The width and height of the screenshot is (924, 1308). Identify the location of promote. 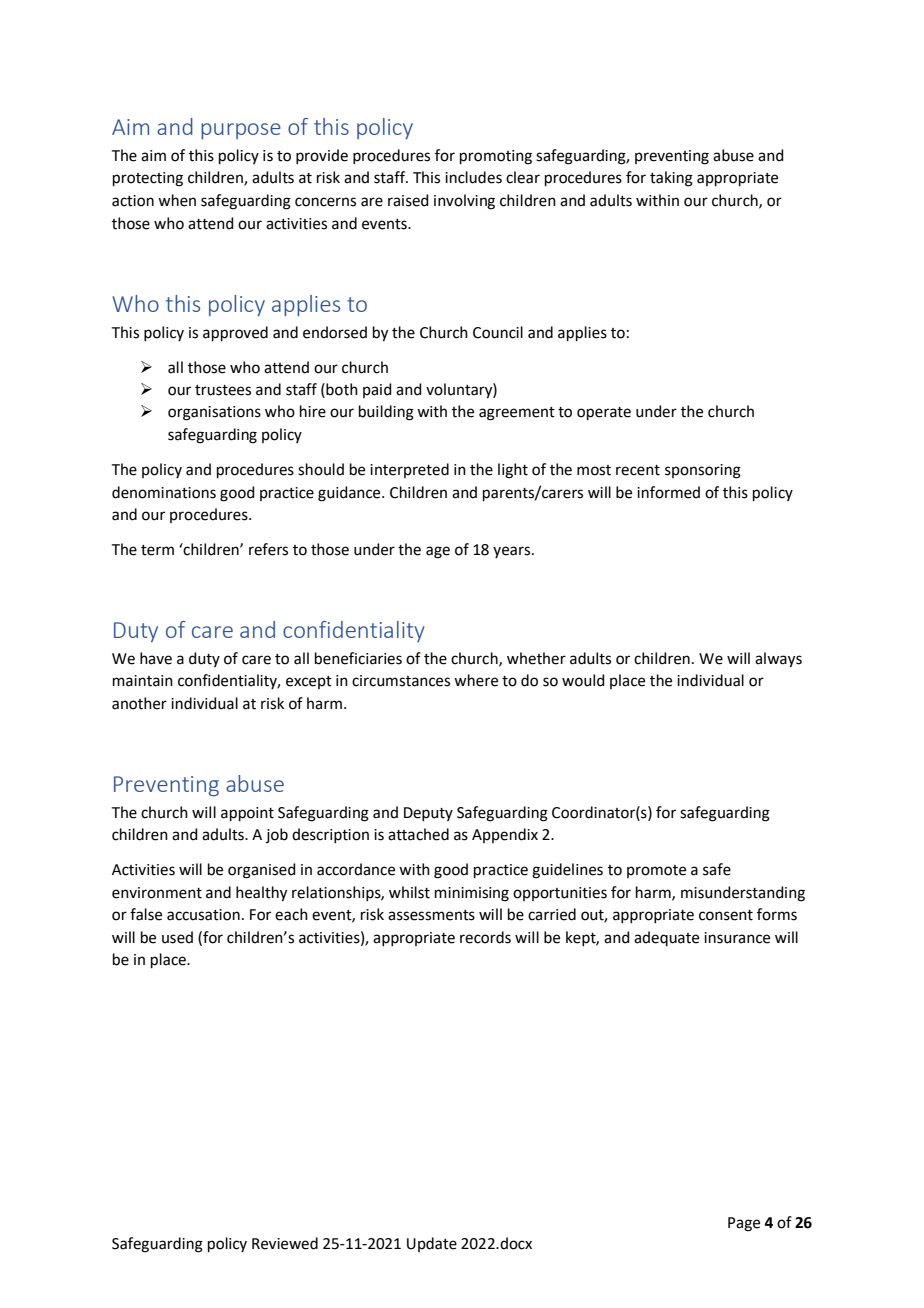
(656, 871).
